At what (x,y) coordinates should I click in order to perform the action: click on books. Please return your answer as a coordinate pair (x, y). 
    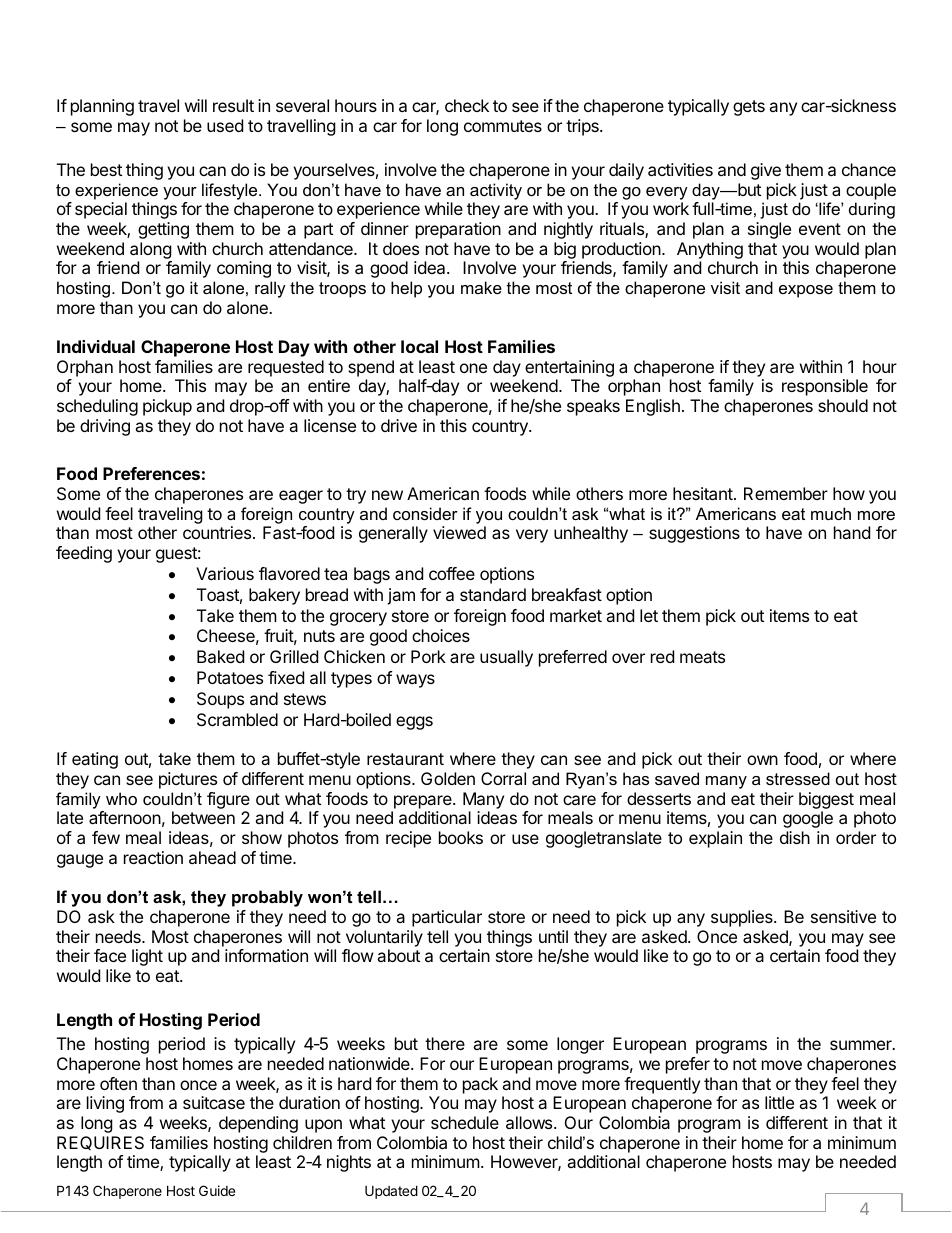
    Looking at the image, I should click on (461, 837).
